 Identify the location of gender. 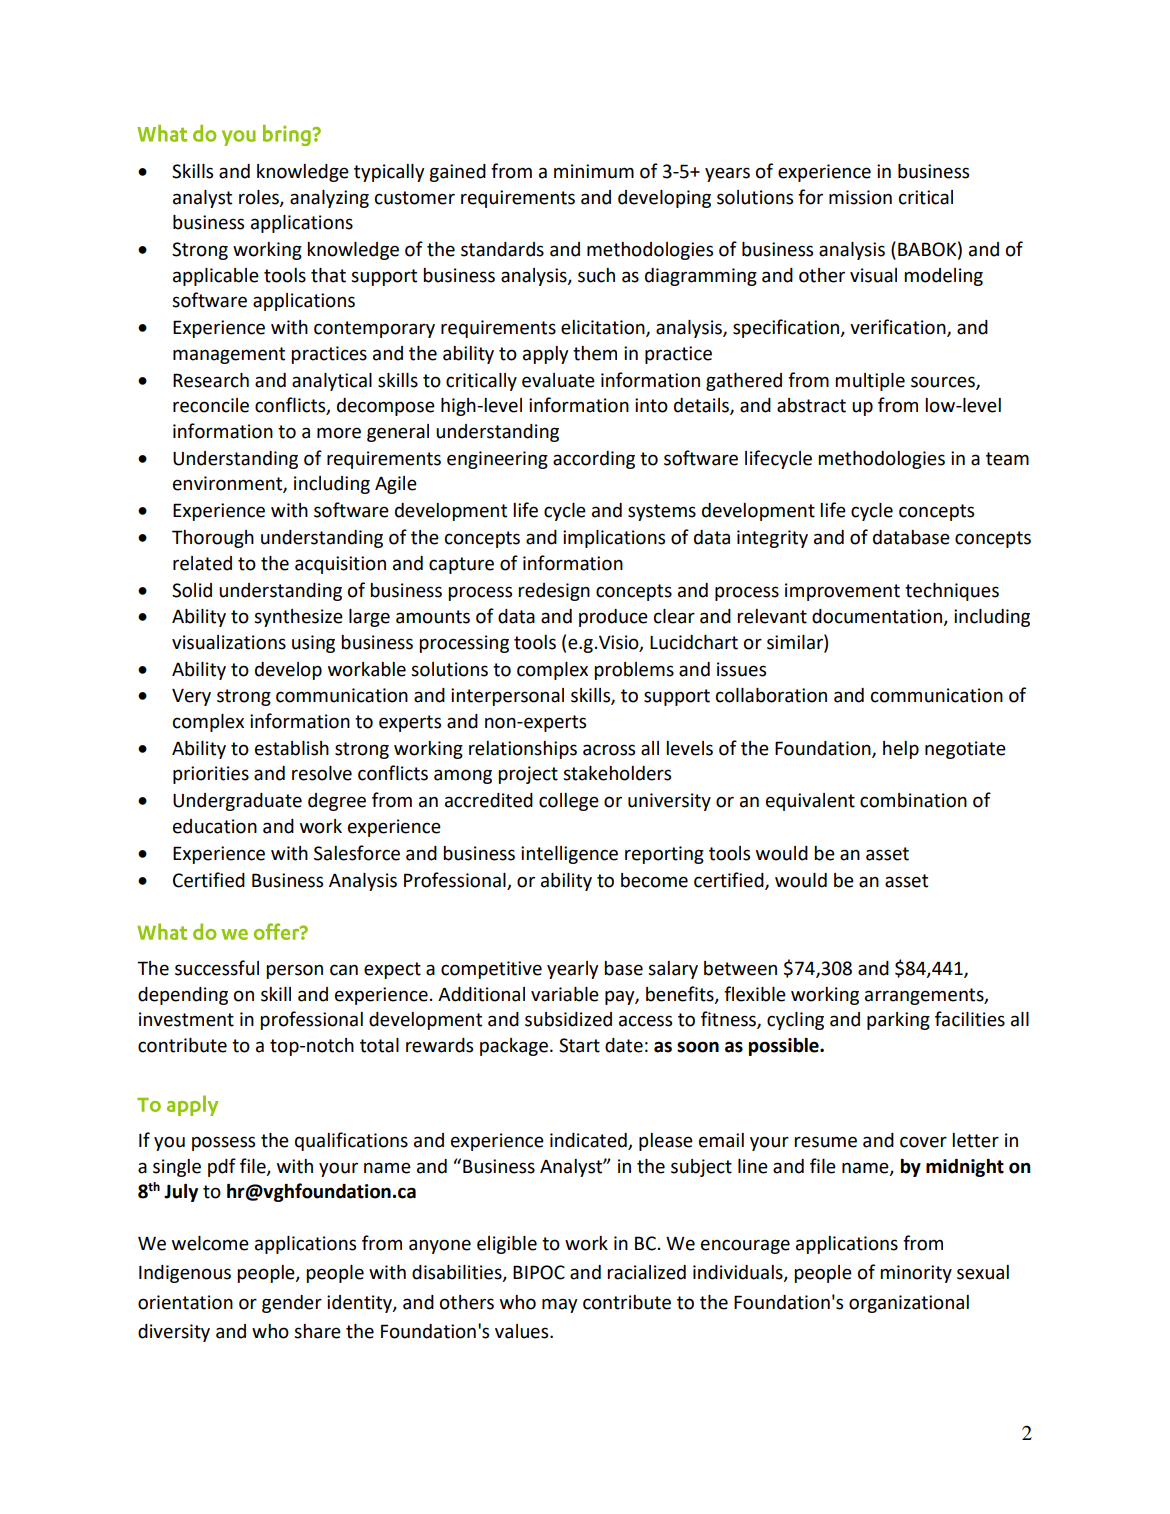
(292, 1304).
